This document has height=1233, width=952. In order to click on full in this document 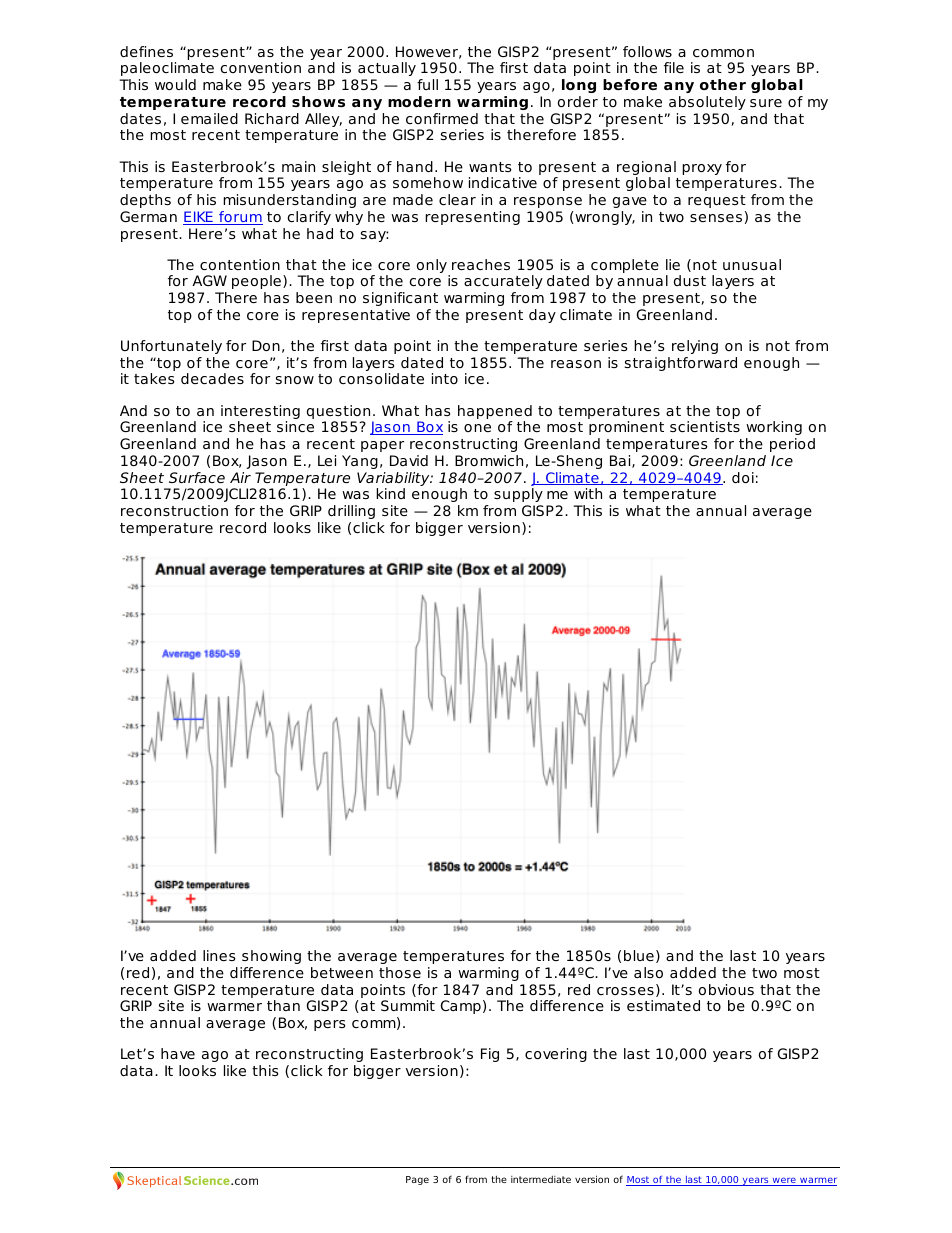, I will do `click(427, 84)`.
